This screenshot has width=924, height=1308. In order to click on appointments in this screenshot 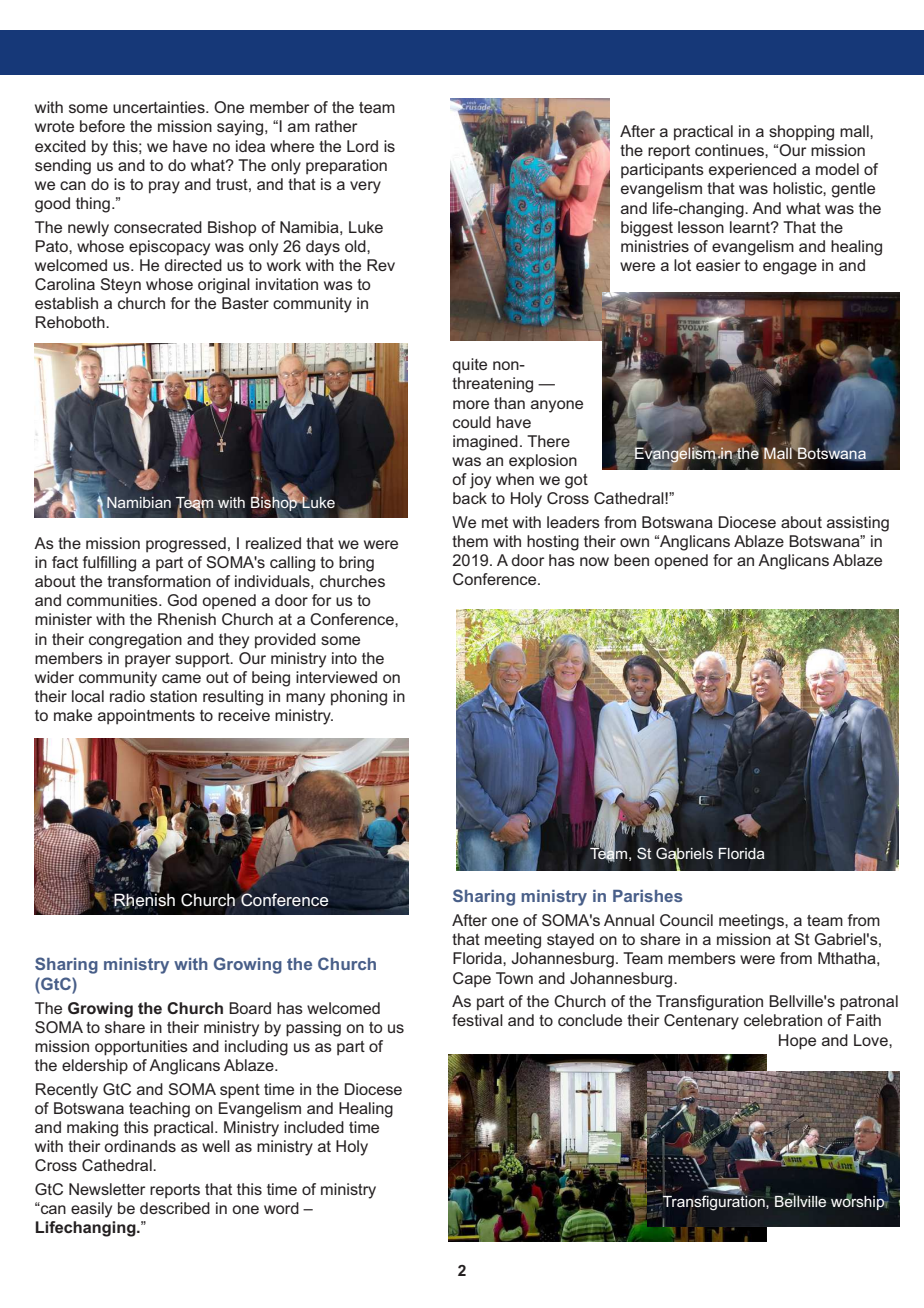, I will do `click(146, 717)`.
